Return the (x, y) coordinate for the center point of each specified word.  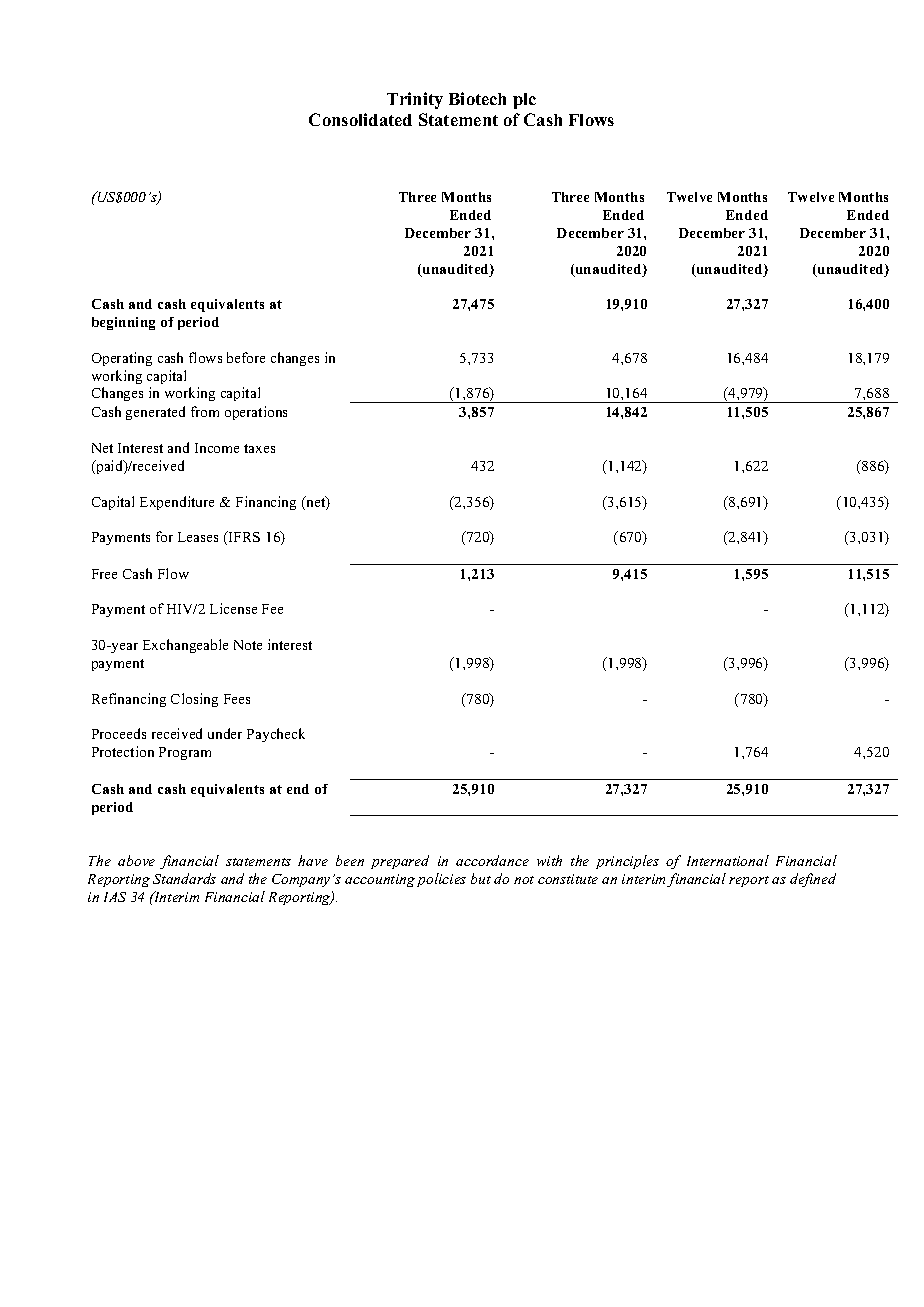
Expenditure (177, 503)
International (728, 860)
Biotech (477, 98)
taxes (259, 448)
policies (441, 880)
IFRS (243, 536)
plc (524, 101)
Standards (184, 878)
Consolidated (360, 119)
